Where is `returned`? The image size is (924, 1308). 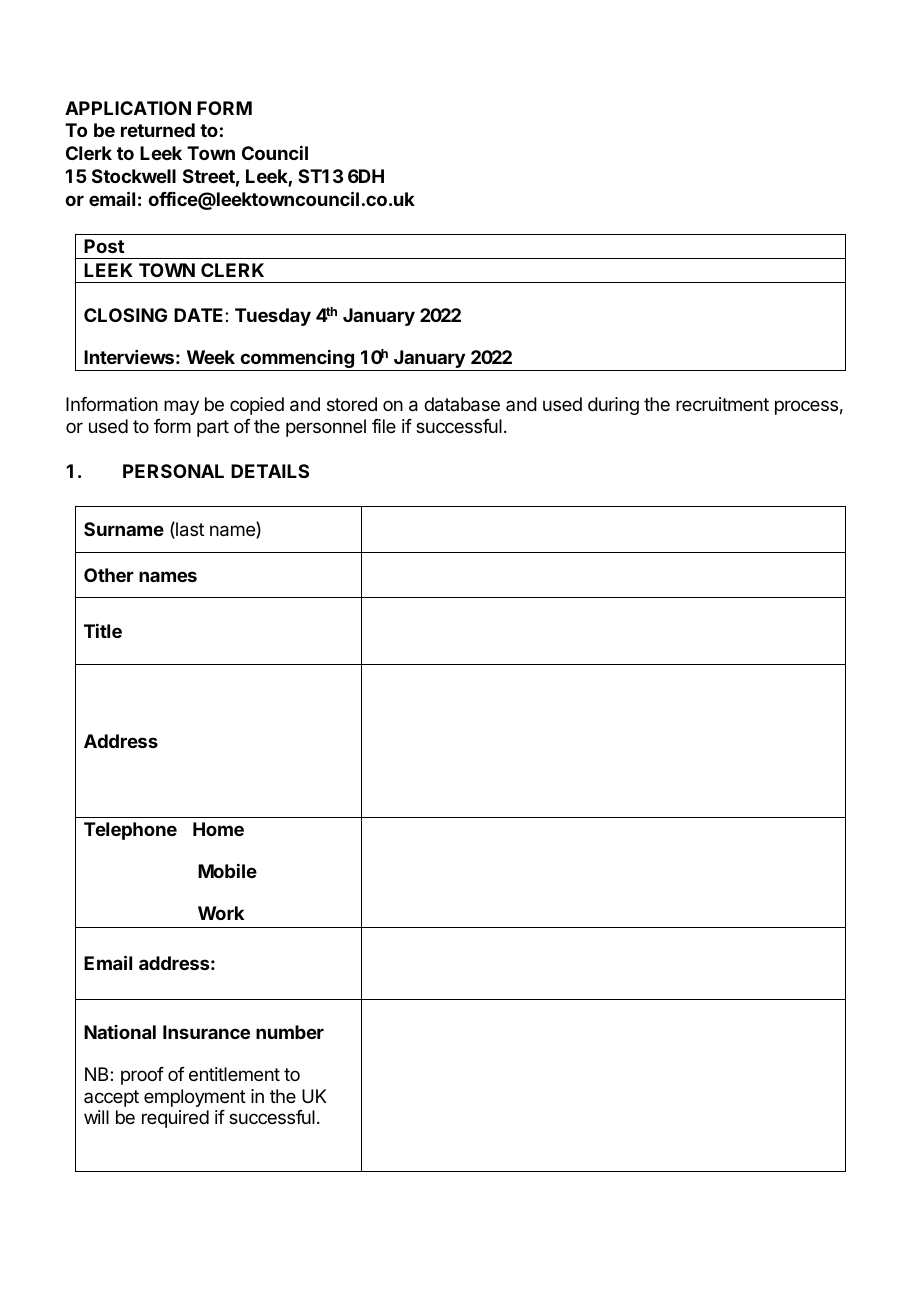
returned is located at coordinates (158, 130).
